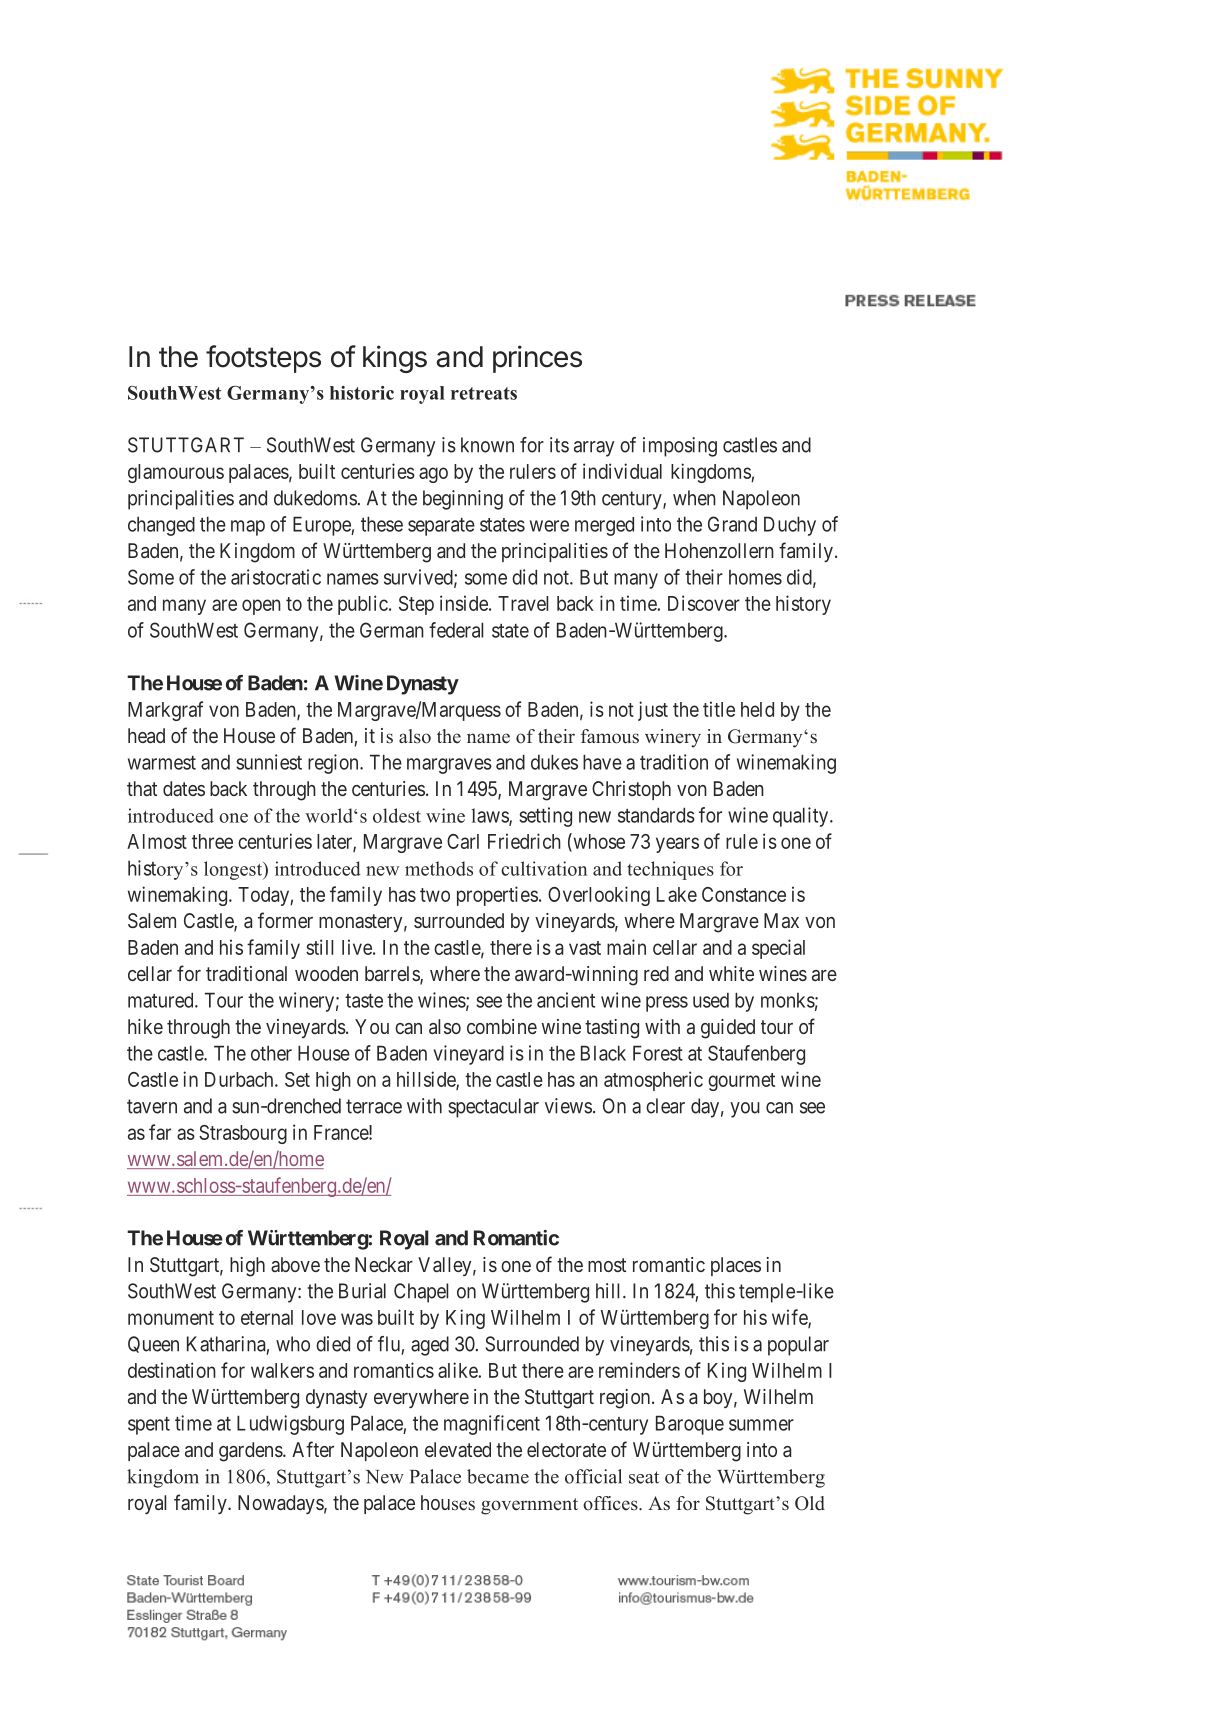 Image resolution: width=1211 pixels, height=1712 pixels. I want to click on laws, so click(490, 816).
